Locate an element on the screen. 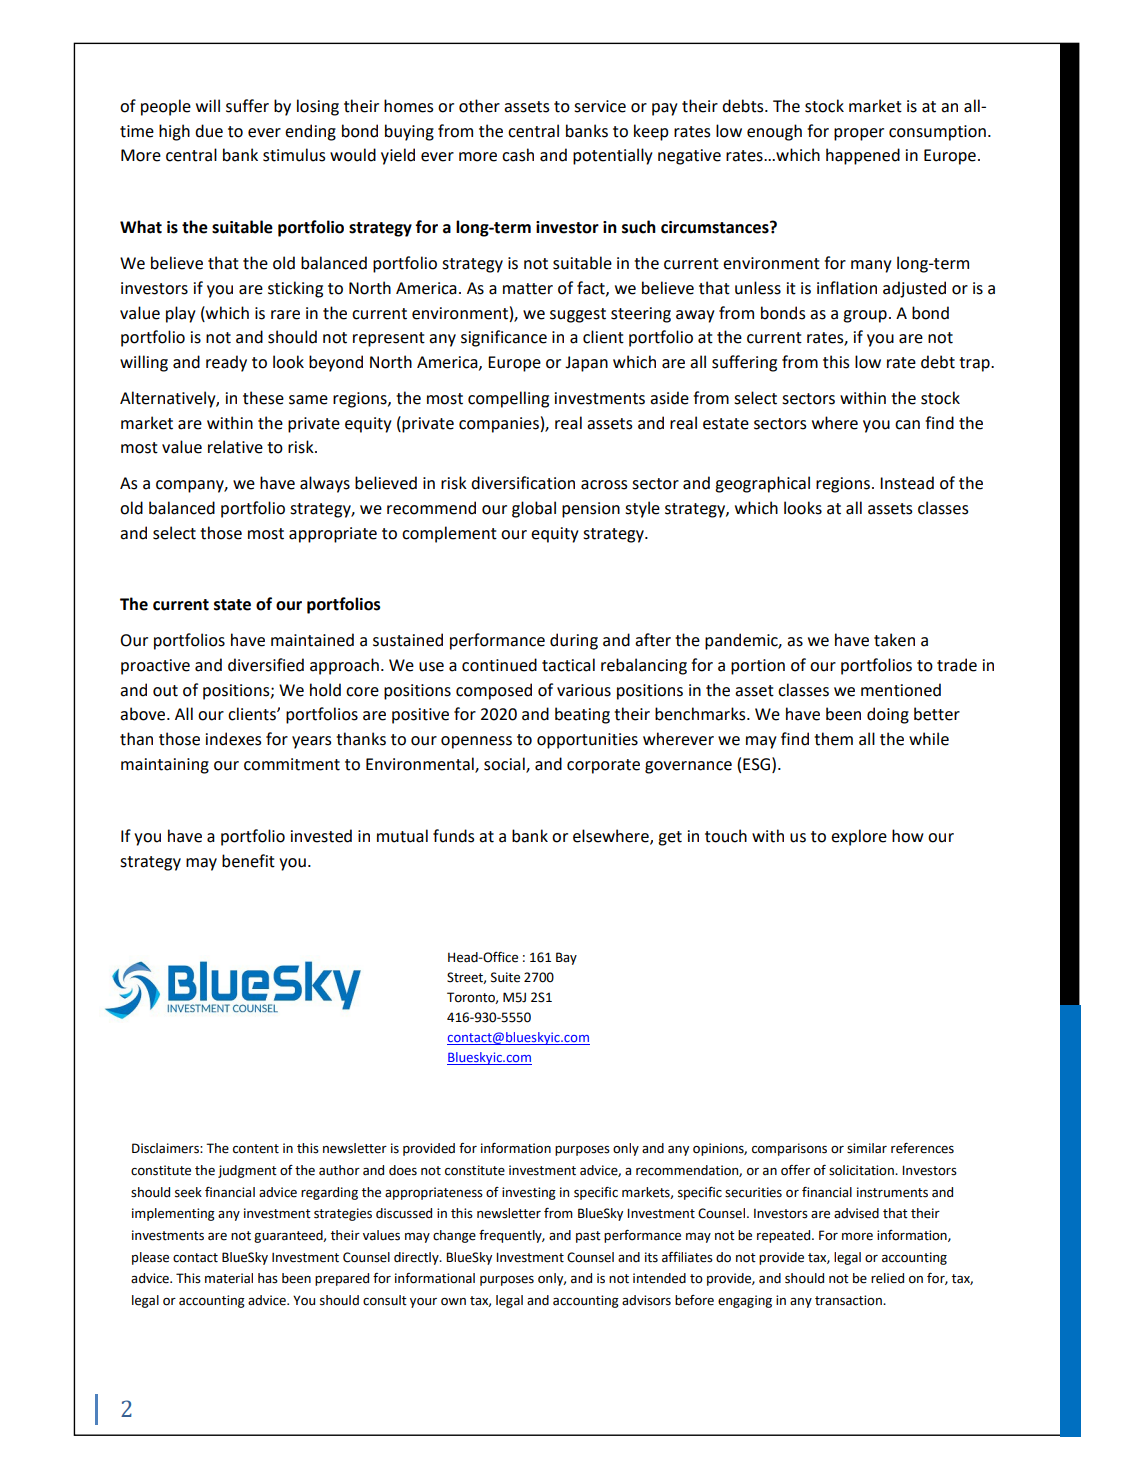 The width and height of the screenshot is (1129, 1461). Suite is located at coordinates (505, 977).
